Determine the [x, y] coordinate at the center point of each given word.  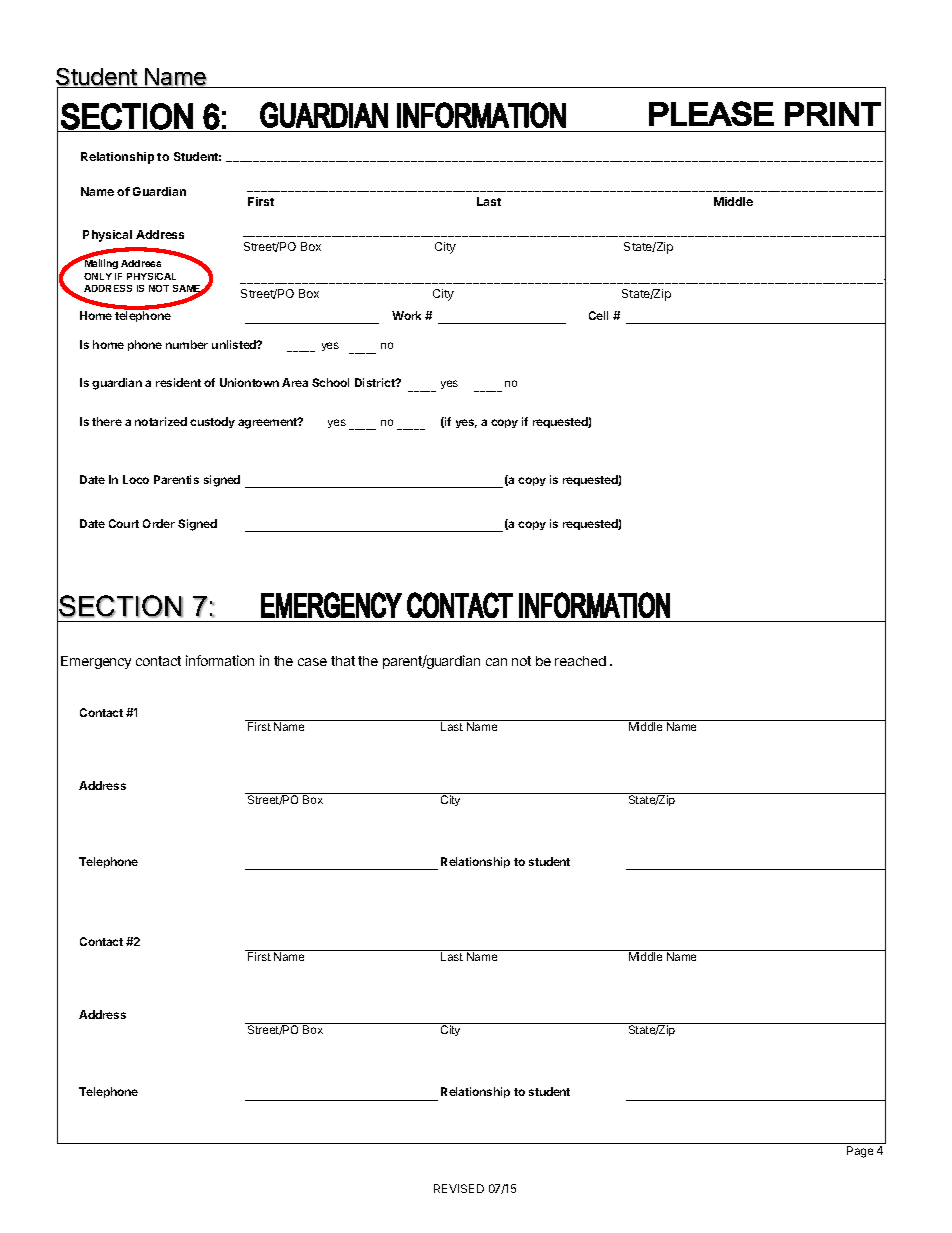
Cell [598, 315]
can [496, 662]
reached [580, 661]
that [343, 661]
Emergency [96, 662]
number [187, 344]
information [220, 660]
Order [159, 523]
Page [860, 1152]
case [312, 662]
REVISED [459, 1188]
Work [406, 315]
